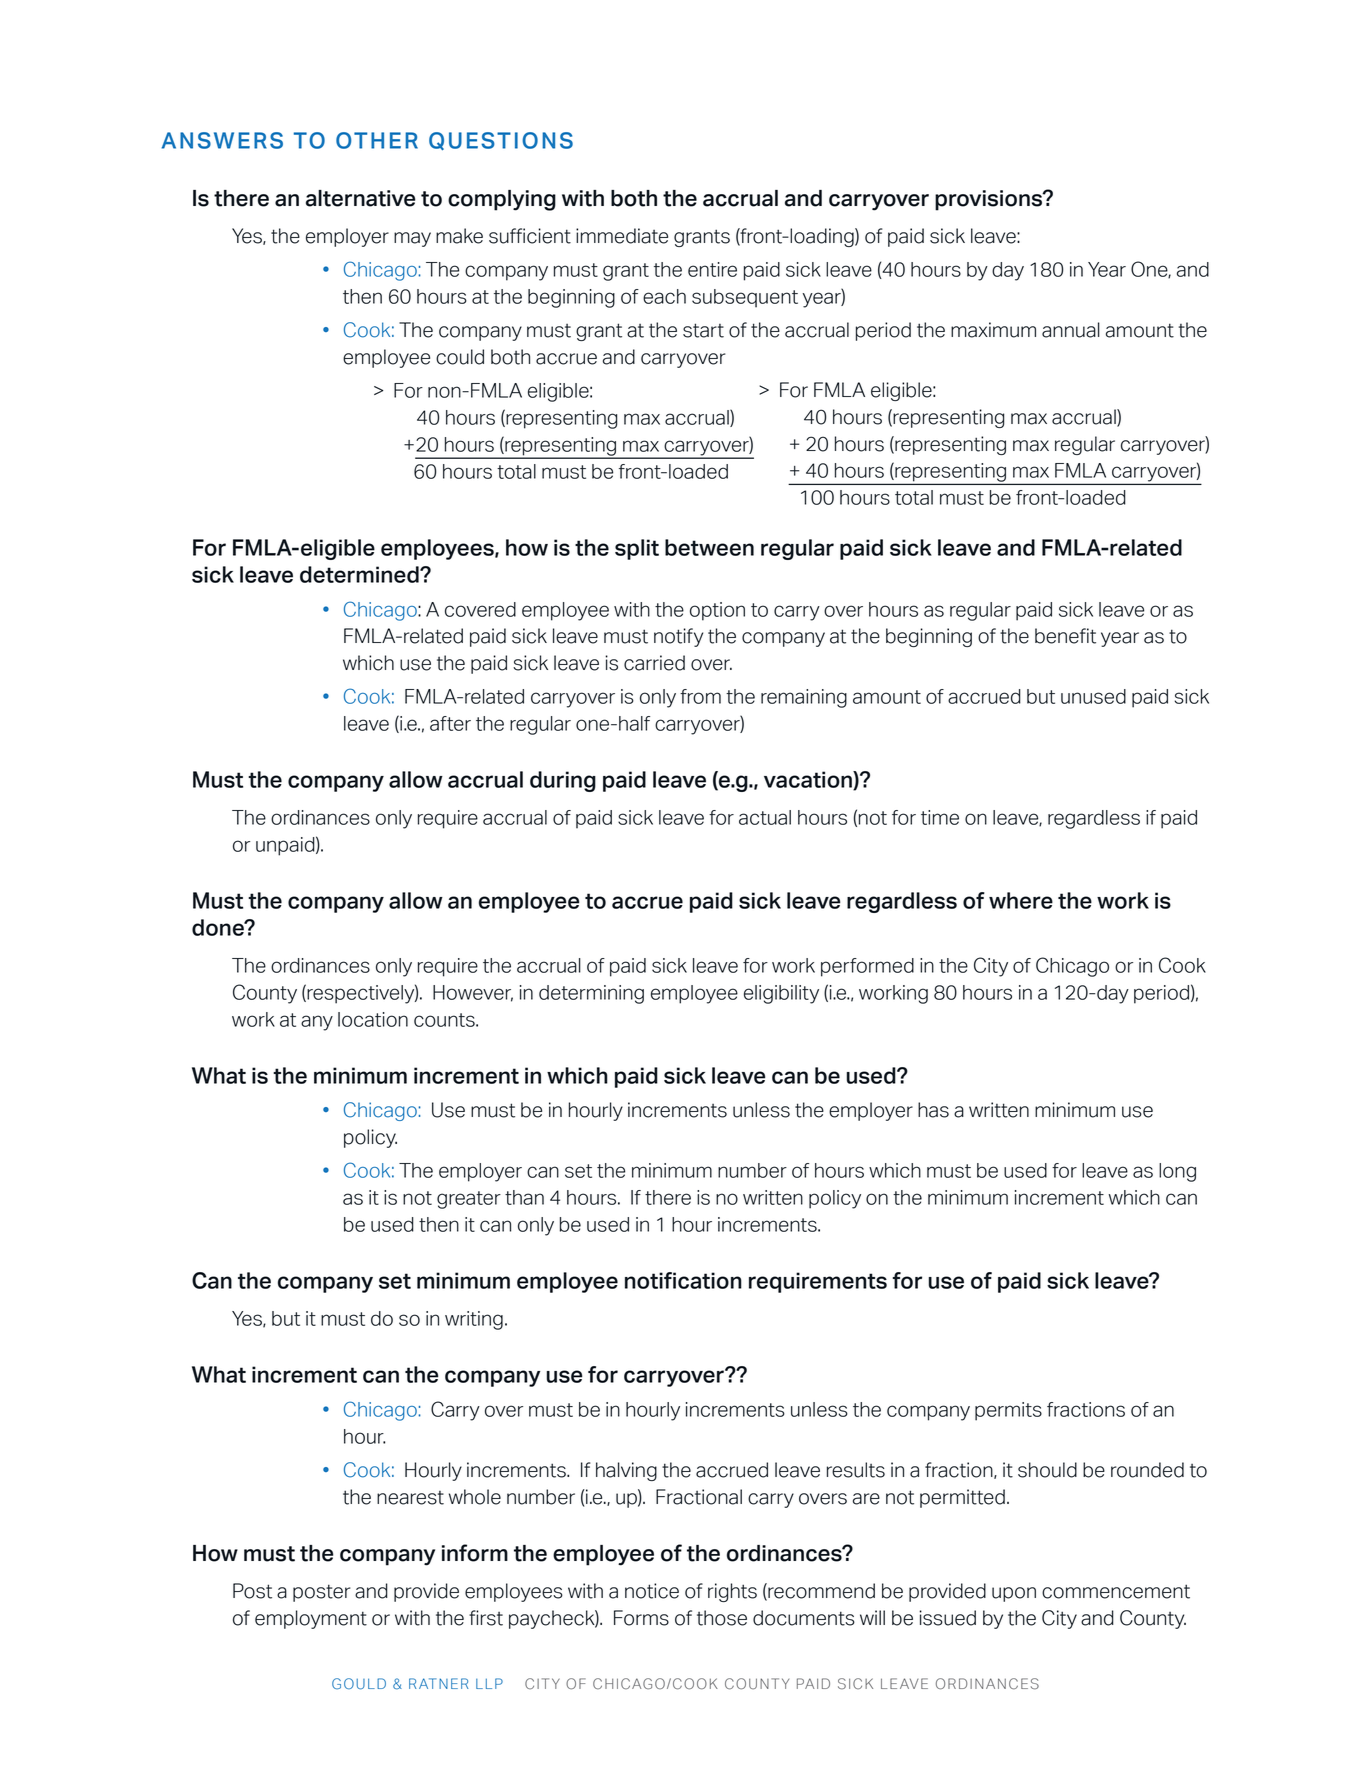 This image has height=1774, width=1371. What do you see at coordinates (712, 269) in the image?
I see `entire` at bounding box center [712, 269].
